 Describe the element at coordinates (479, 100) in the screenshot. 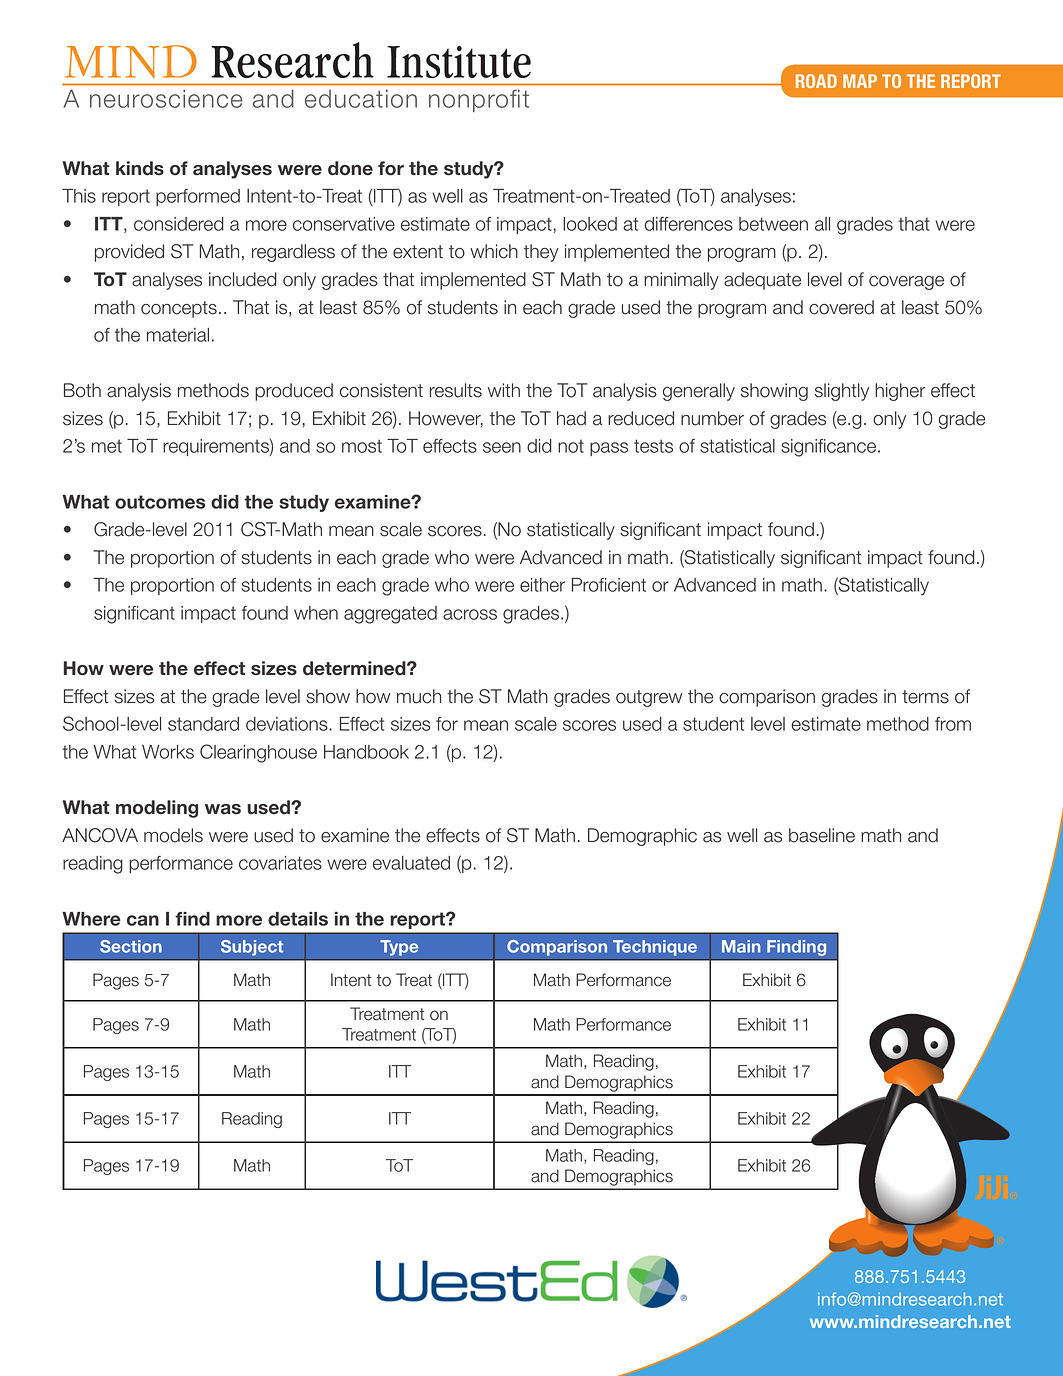

I see `nonprofit` at that location.
